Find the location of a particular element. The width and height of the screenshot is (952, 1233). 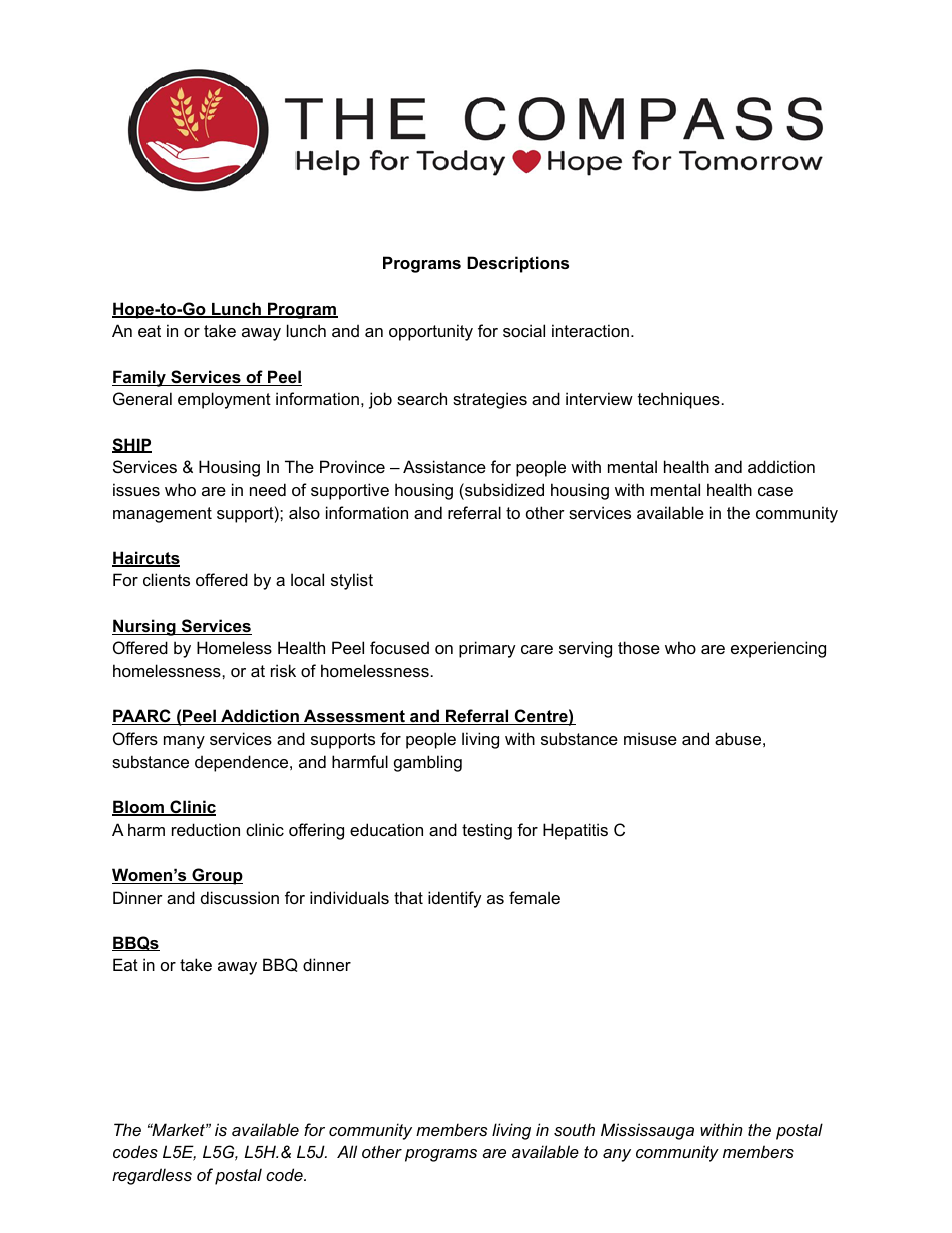

many is located at coordinates (184, 742).
